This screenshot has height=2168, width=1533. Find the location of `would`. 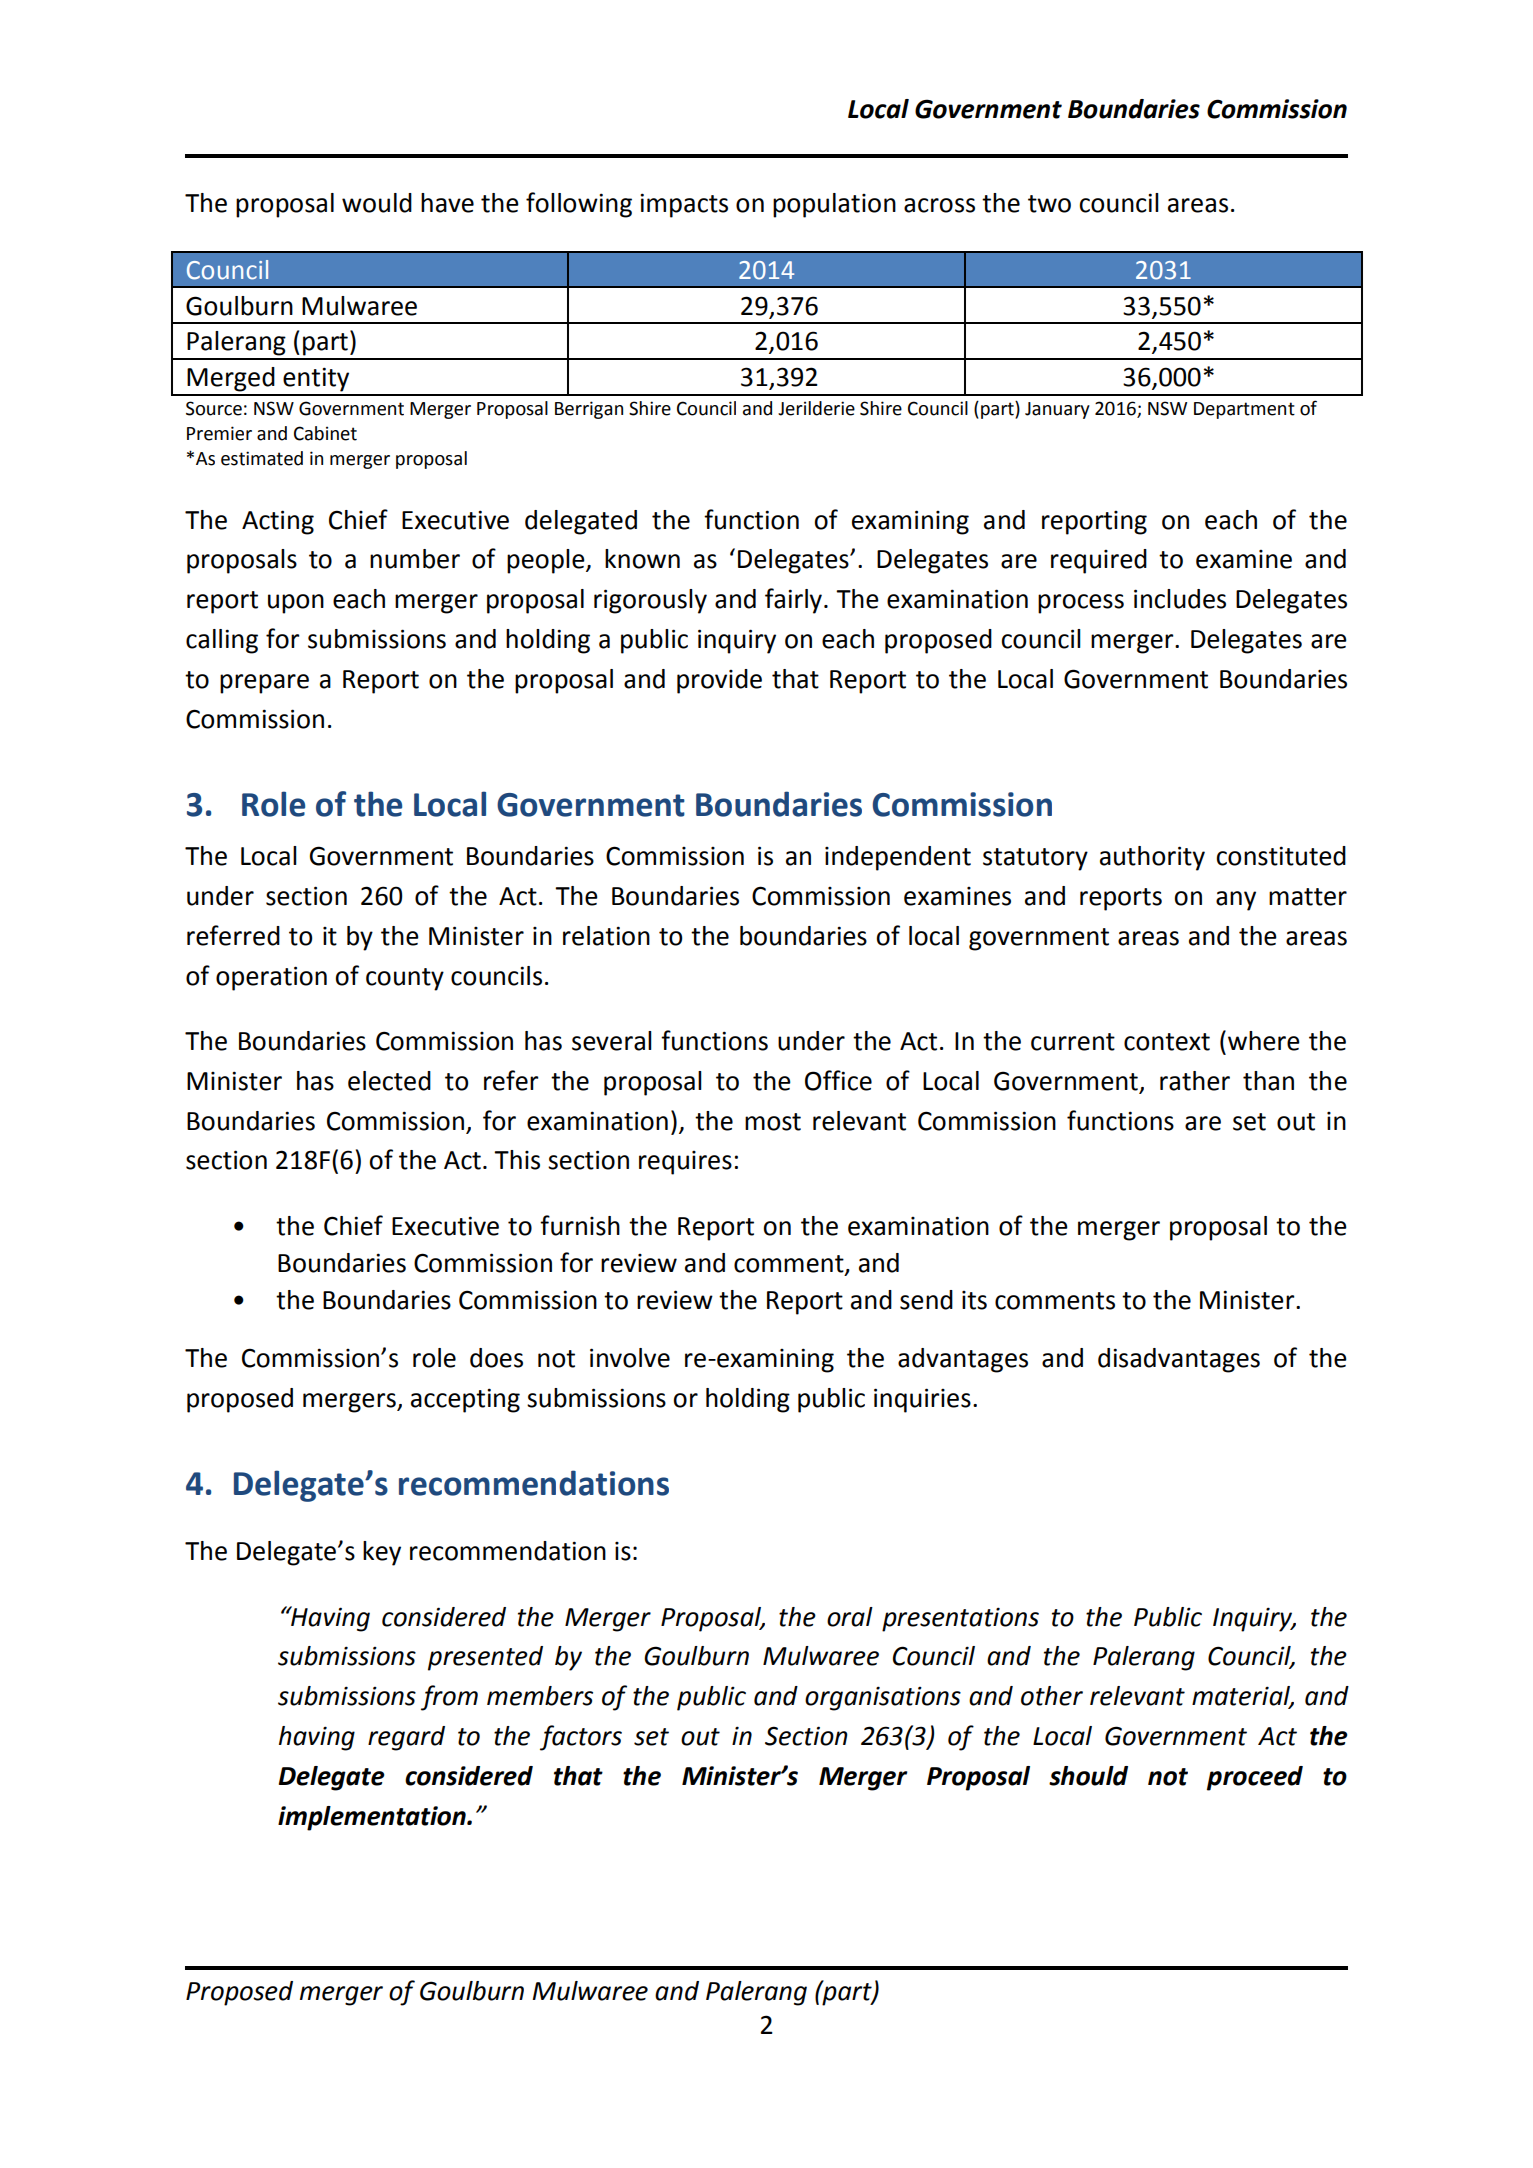

would is located at coordinates (377, 203).
